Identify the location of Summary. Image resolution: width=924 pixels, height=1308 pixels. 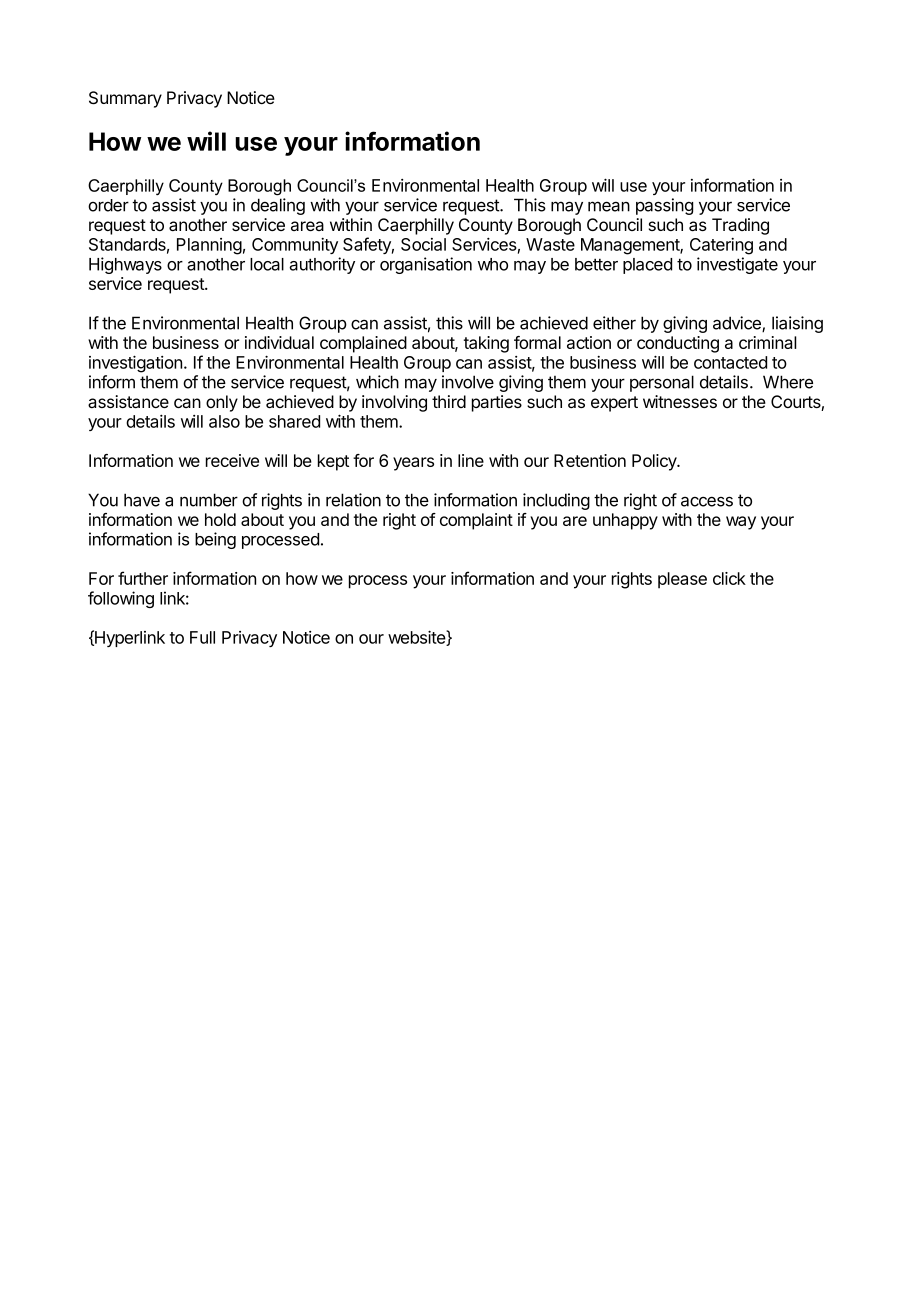
(125, 99).
